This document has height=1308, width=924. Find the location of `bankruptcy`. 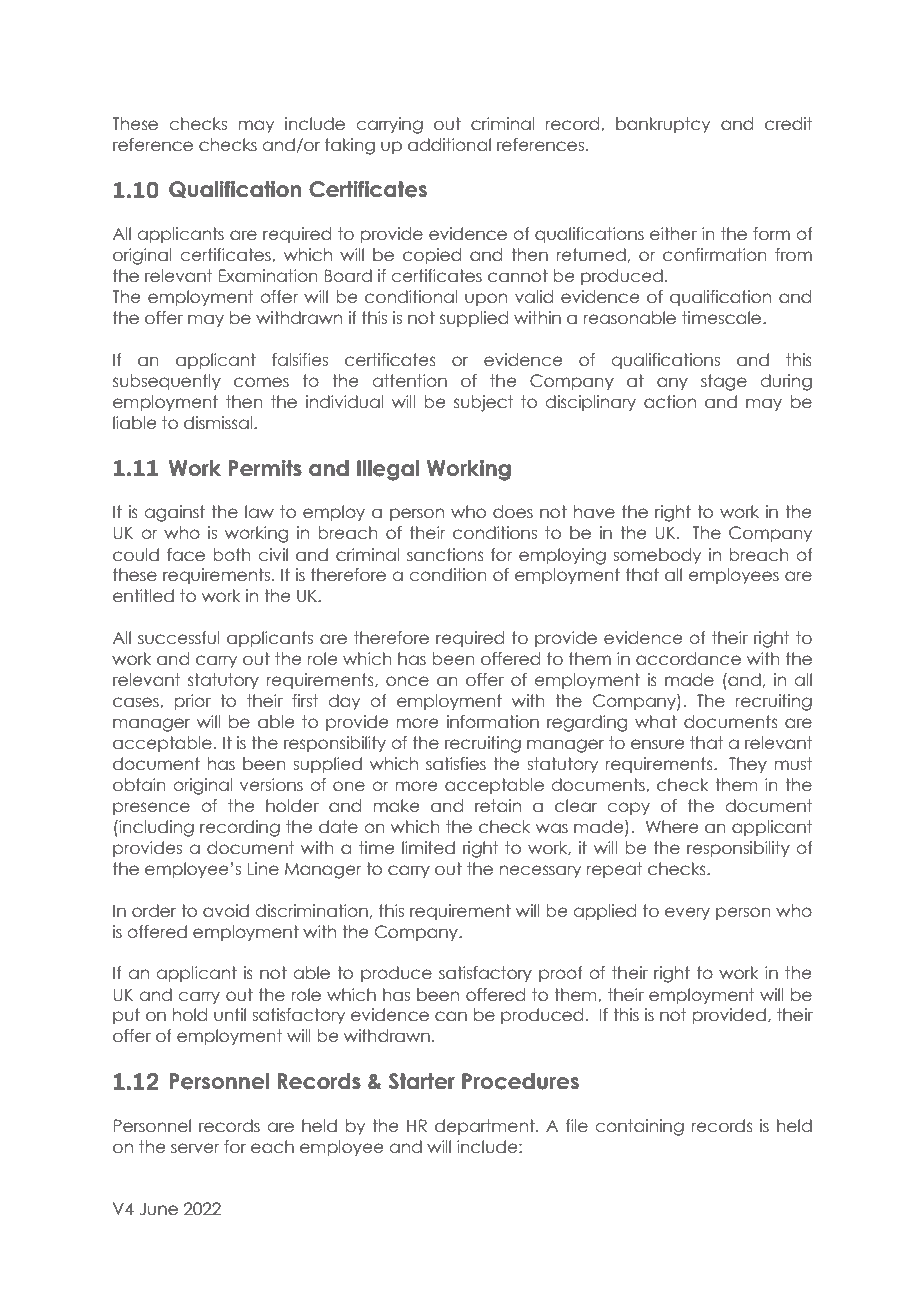

bankruptcy is located at coordinates (663, 125).
